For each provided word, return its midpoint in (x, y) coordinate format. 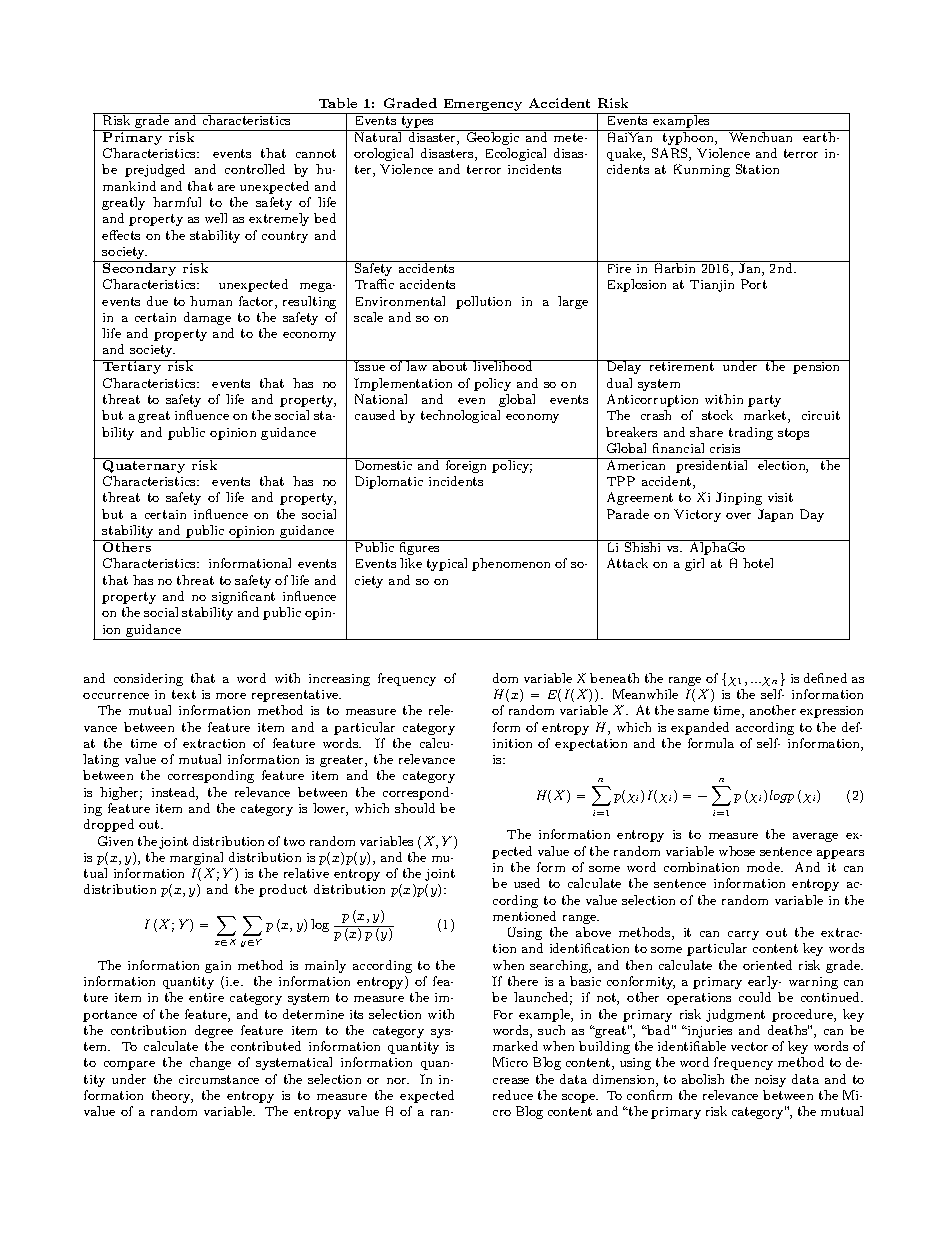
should (415, 808)
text (184, 694)
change (210, 1063)
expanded (700, 728)
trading (751, 433)
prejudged (155, 170)
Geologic (493, 137)
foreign (466, 465)
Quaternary (144, 465)
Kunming (702, 170)
